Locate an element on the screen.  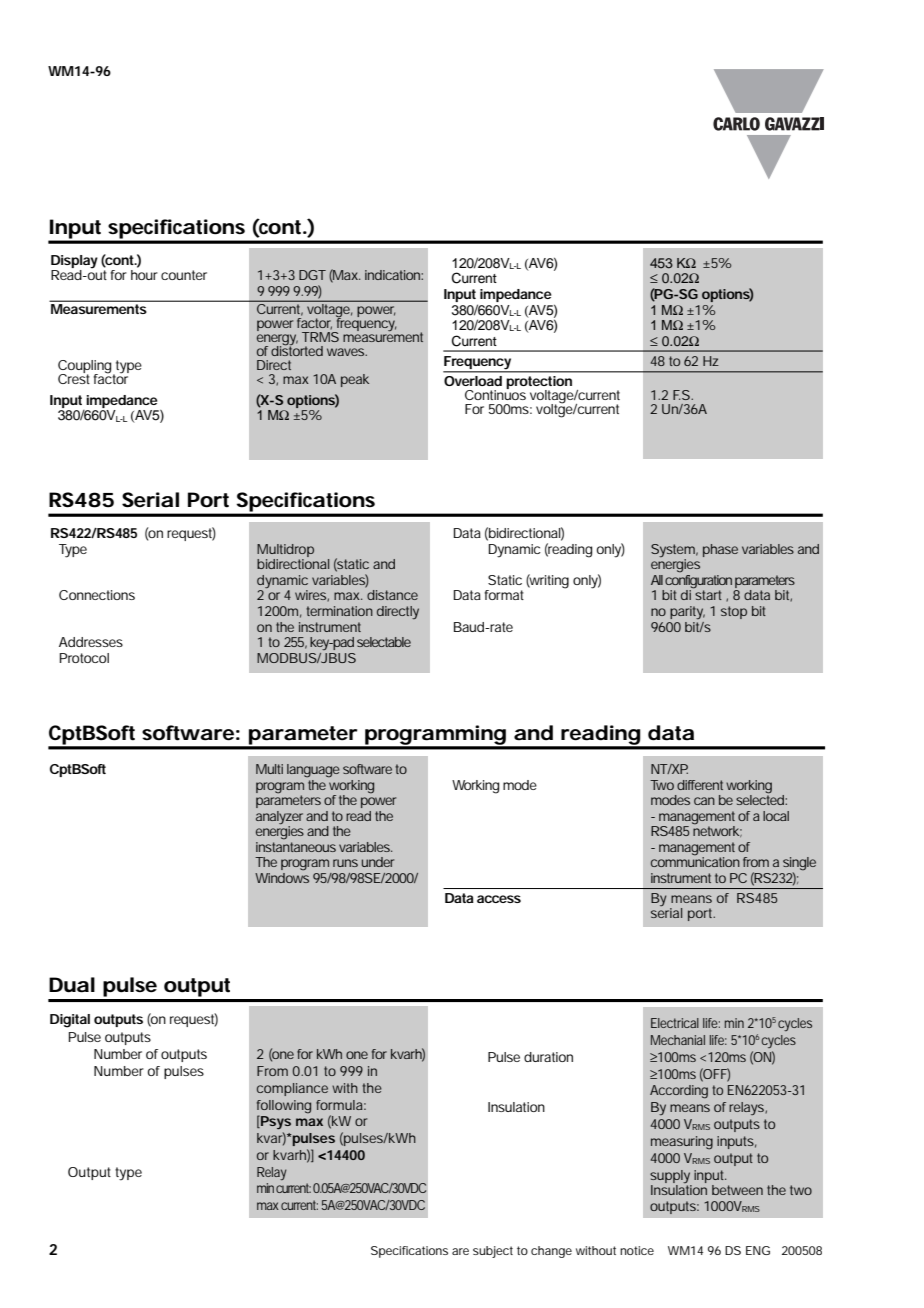
between is located at coordinates (737, 1190).
